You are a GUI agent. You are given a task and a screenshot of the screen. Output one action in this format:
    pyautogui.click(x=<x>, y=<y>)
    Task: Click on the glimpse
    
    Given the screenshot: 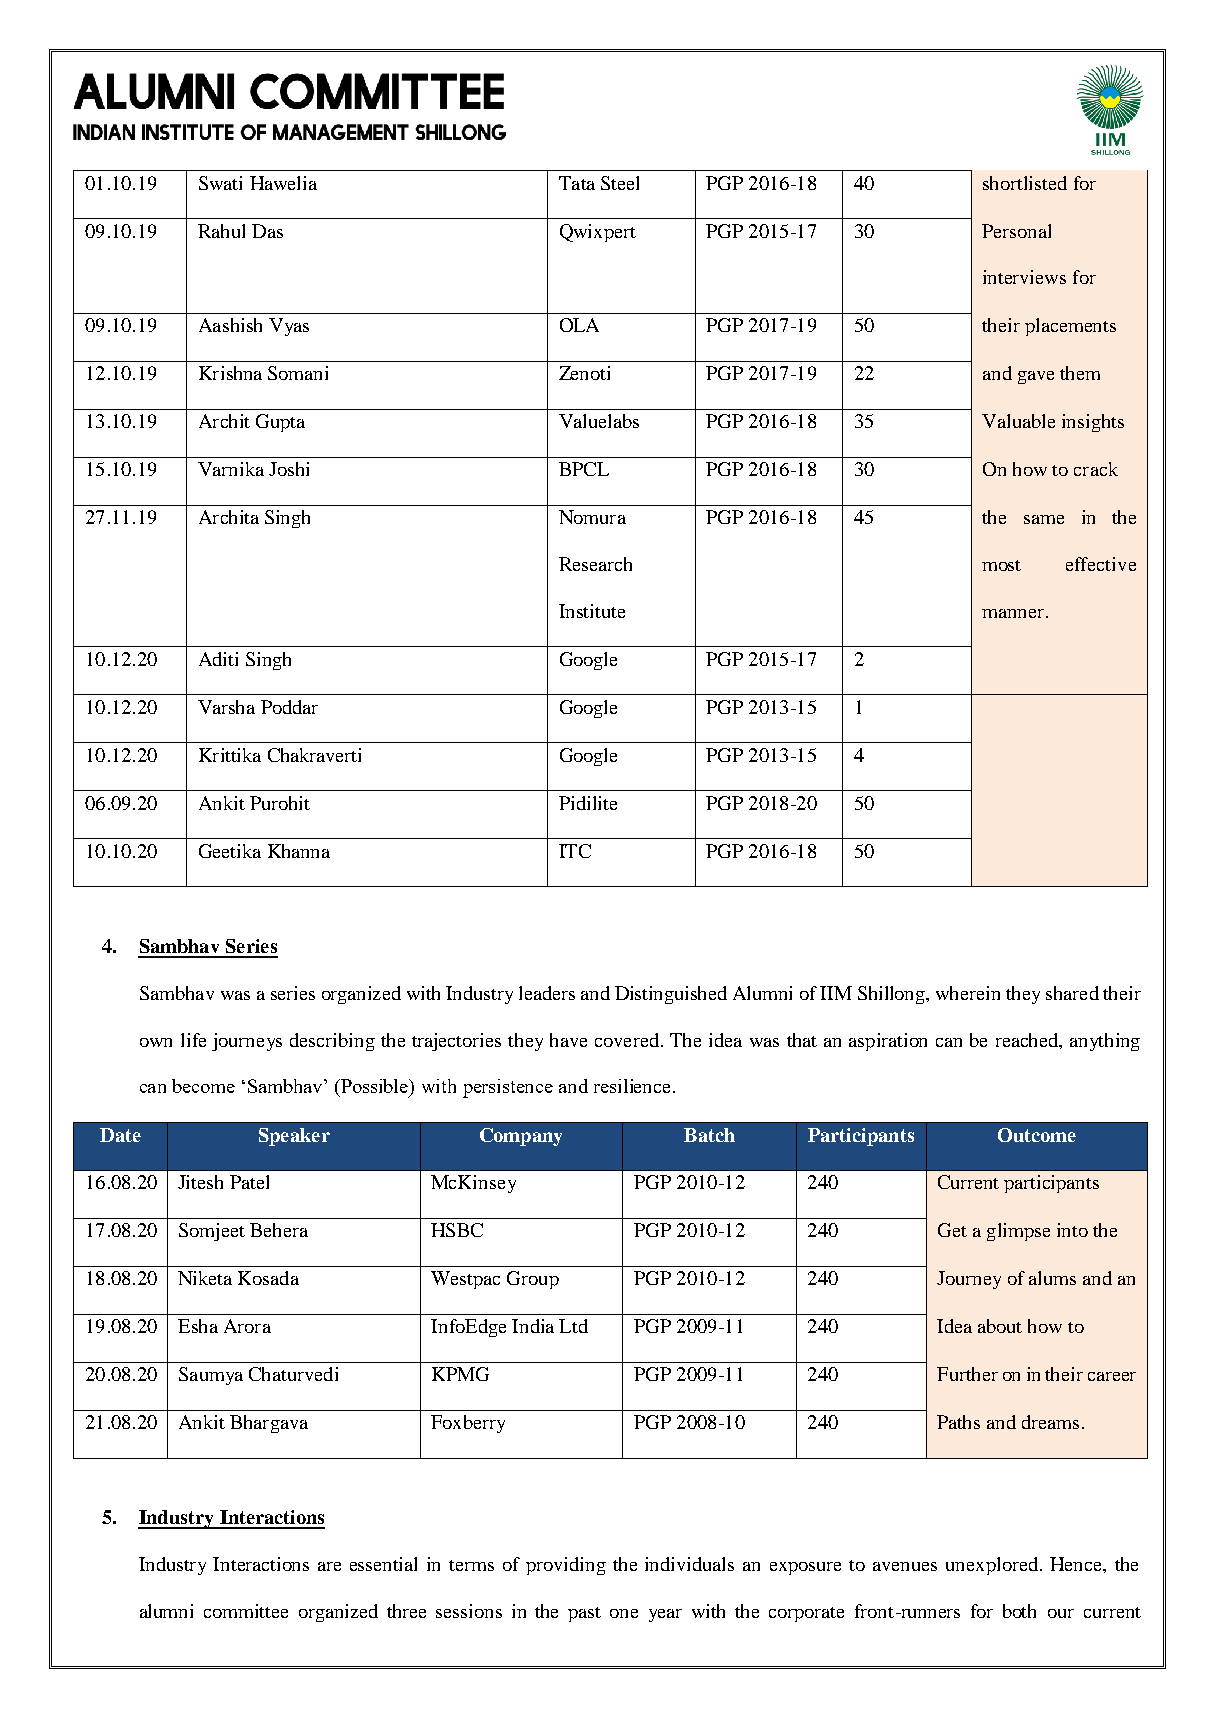 What is the action you would take?
    pyautogui.click(x=1018, y=1232)
